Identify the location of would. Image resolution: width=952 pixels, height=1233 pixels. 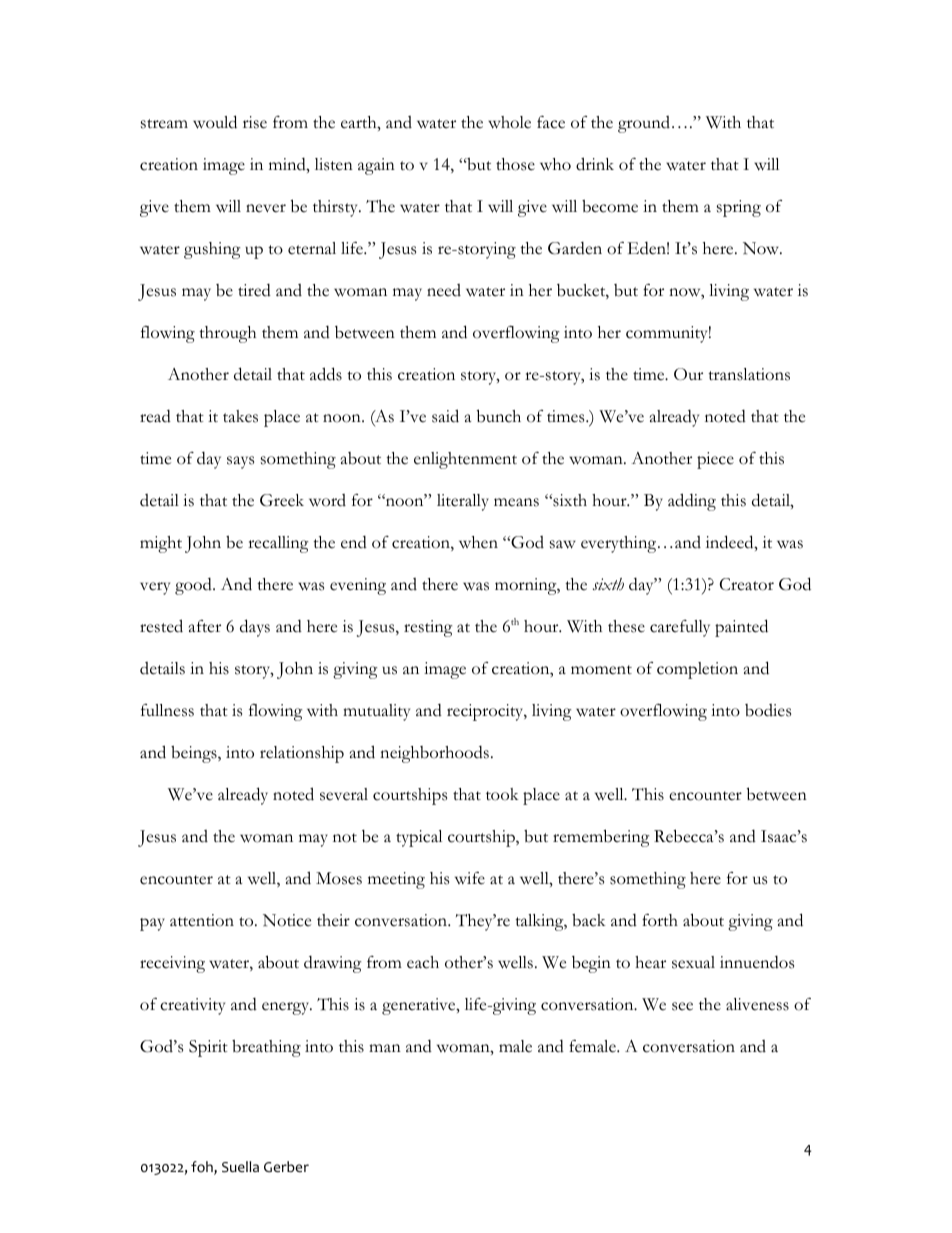
(215, 122).
